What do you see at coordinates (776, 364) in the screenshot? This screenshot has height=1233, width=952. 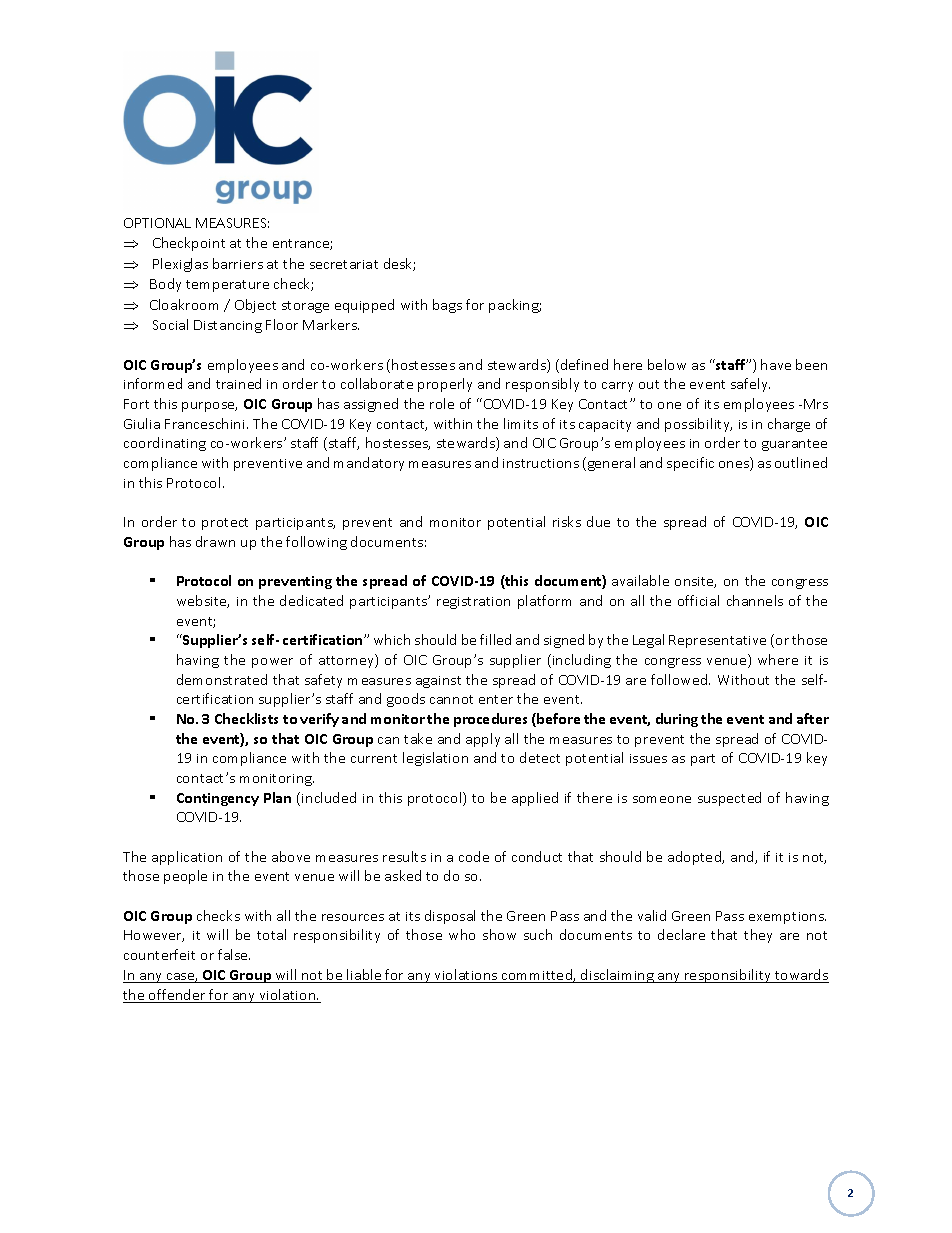 I see `have` at bounding box center [776, 364].
